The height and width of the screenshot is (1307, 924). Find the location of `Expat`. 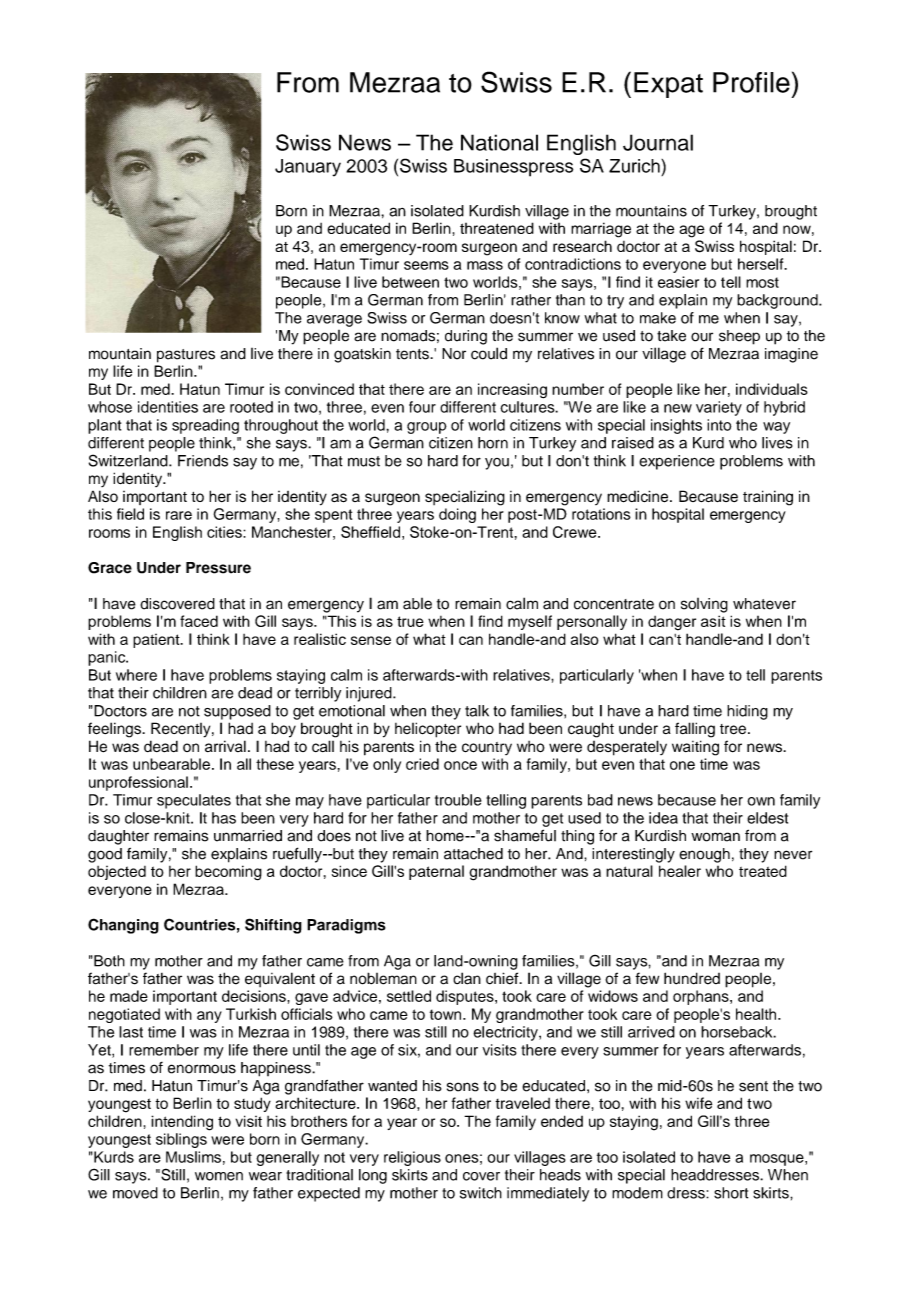

Expat is located at coordinates (668, 85).
